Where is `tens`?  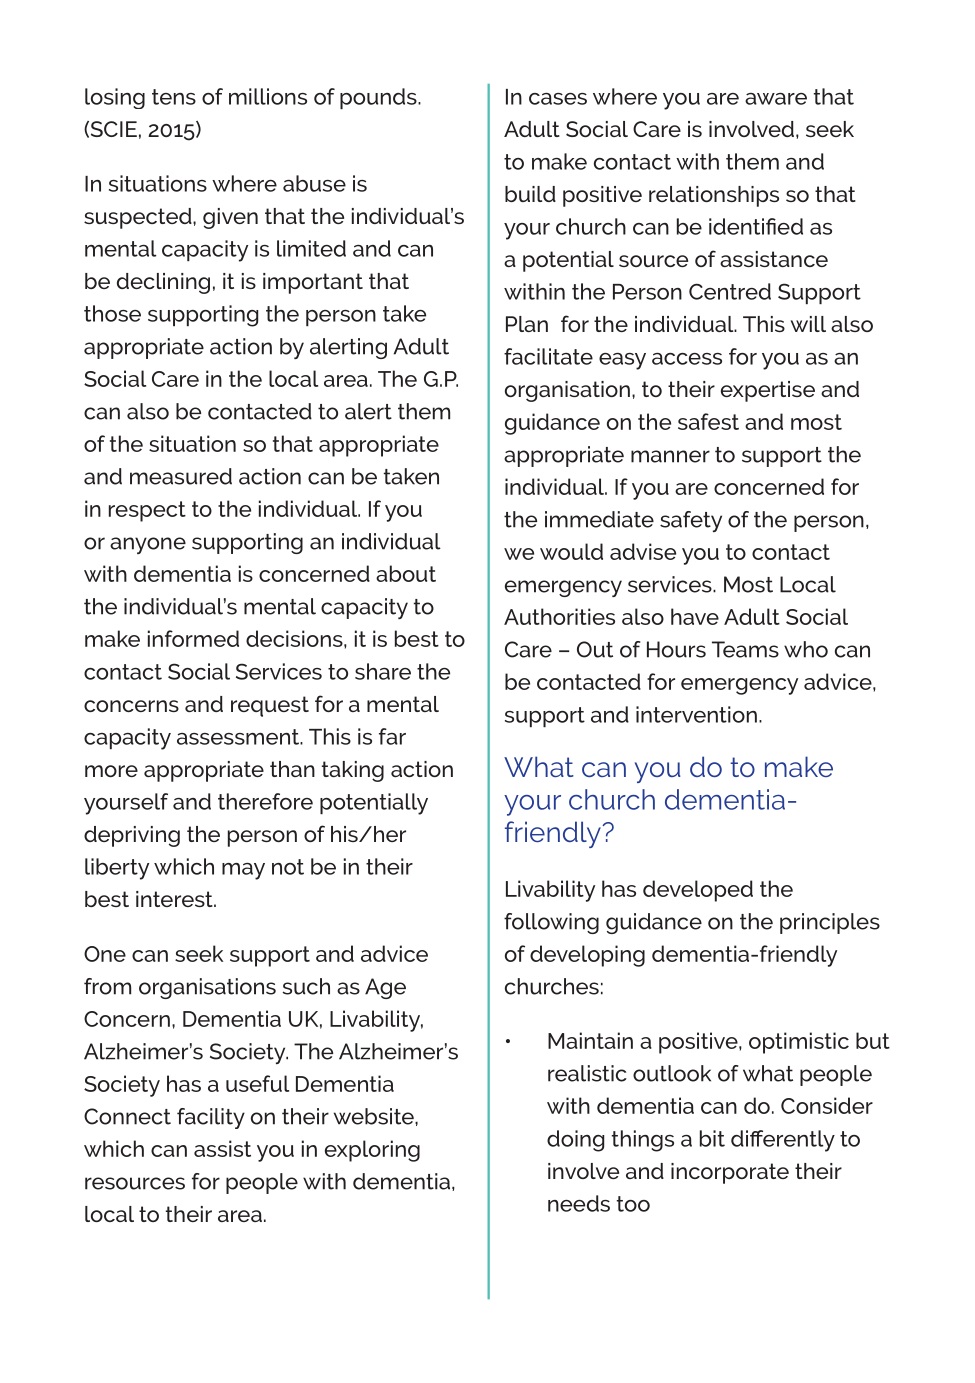 tens is located at coordinates (174, 97).
